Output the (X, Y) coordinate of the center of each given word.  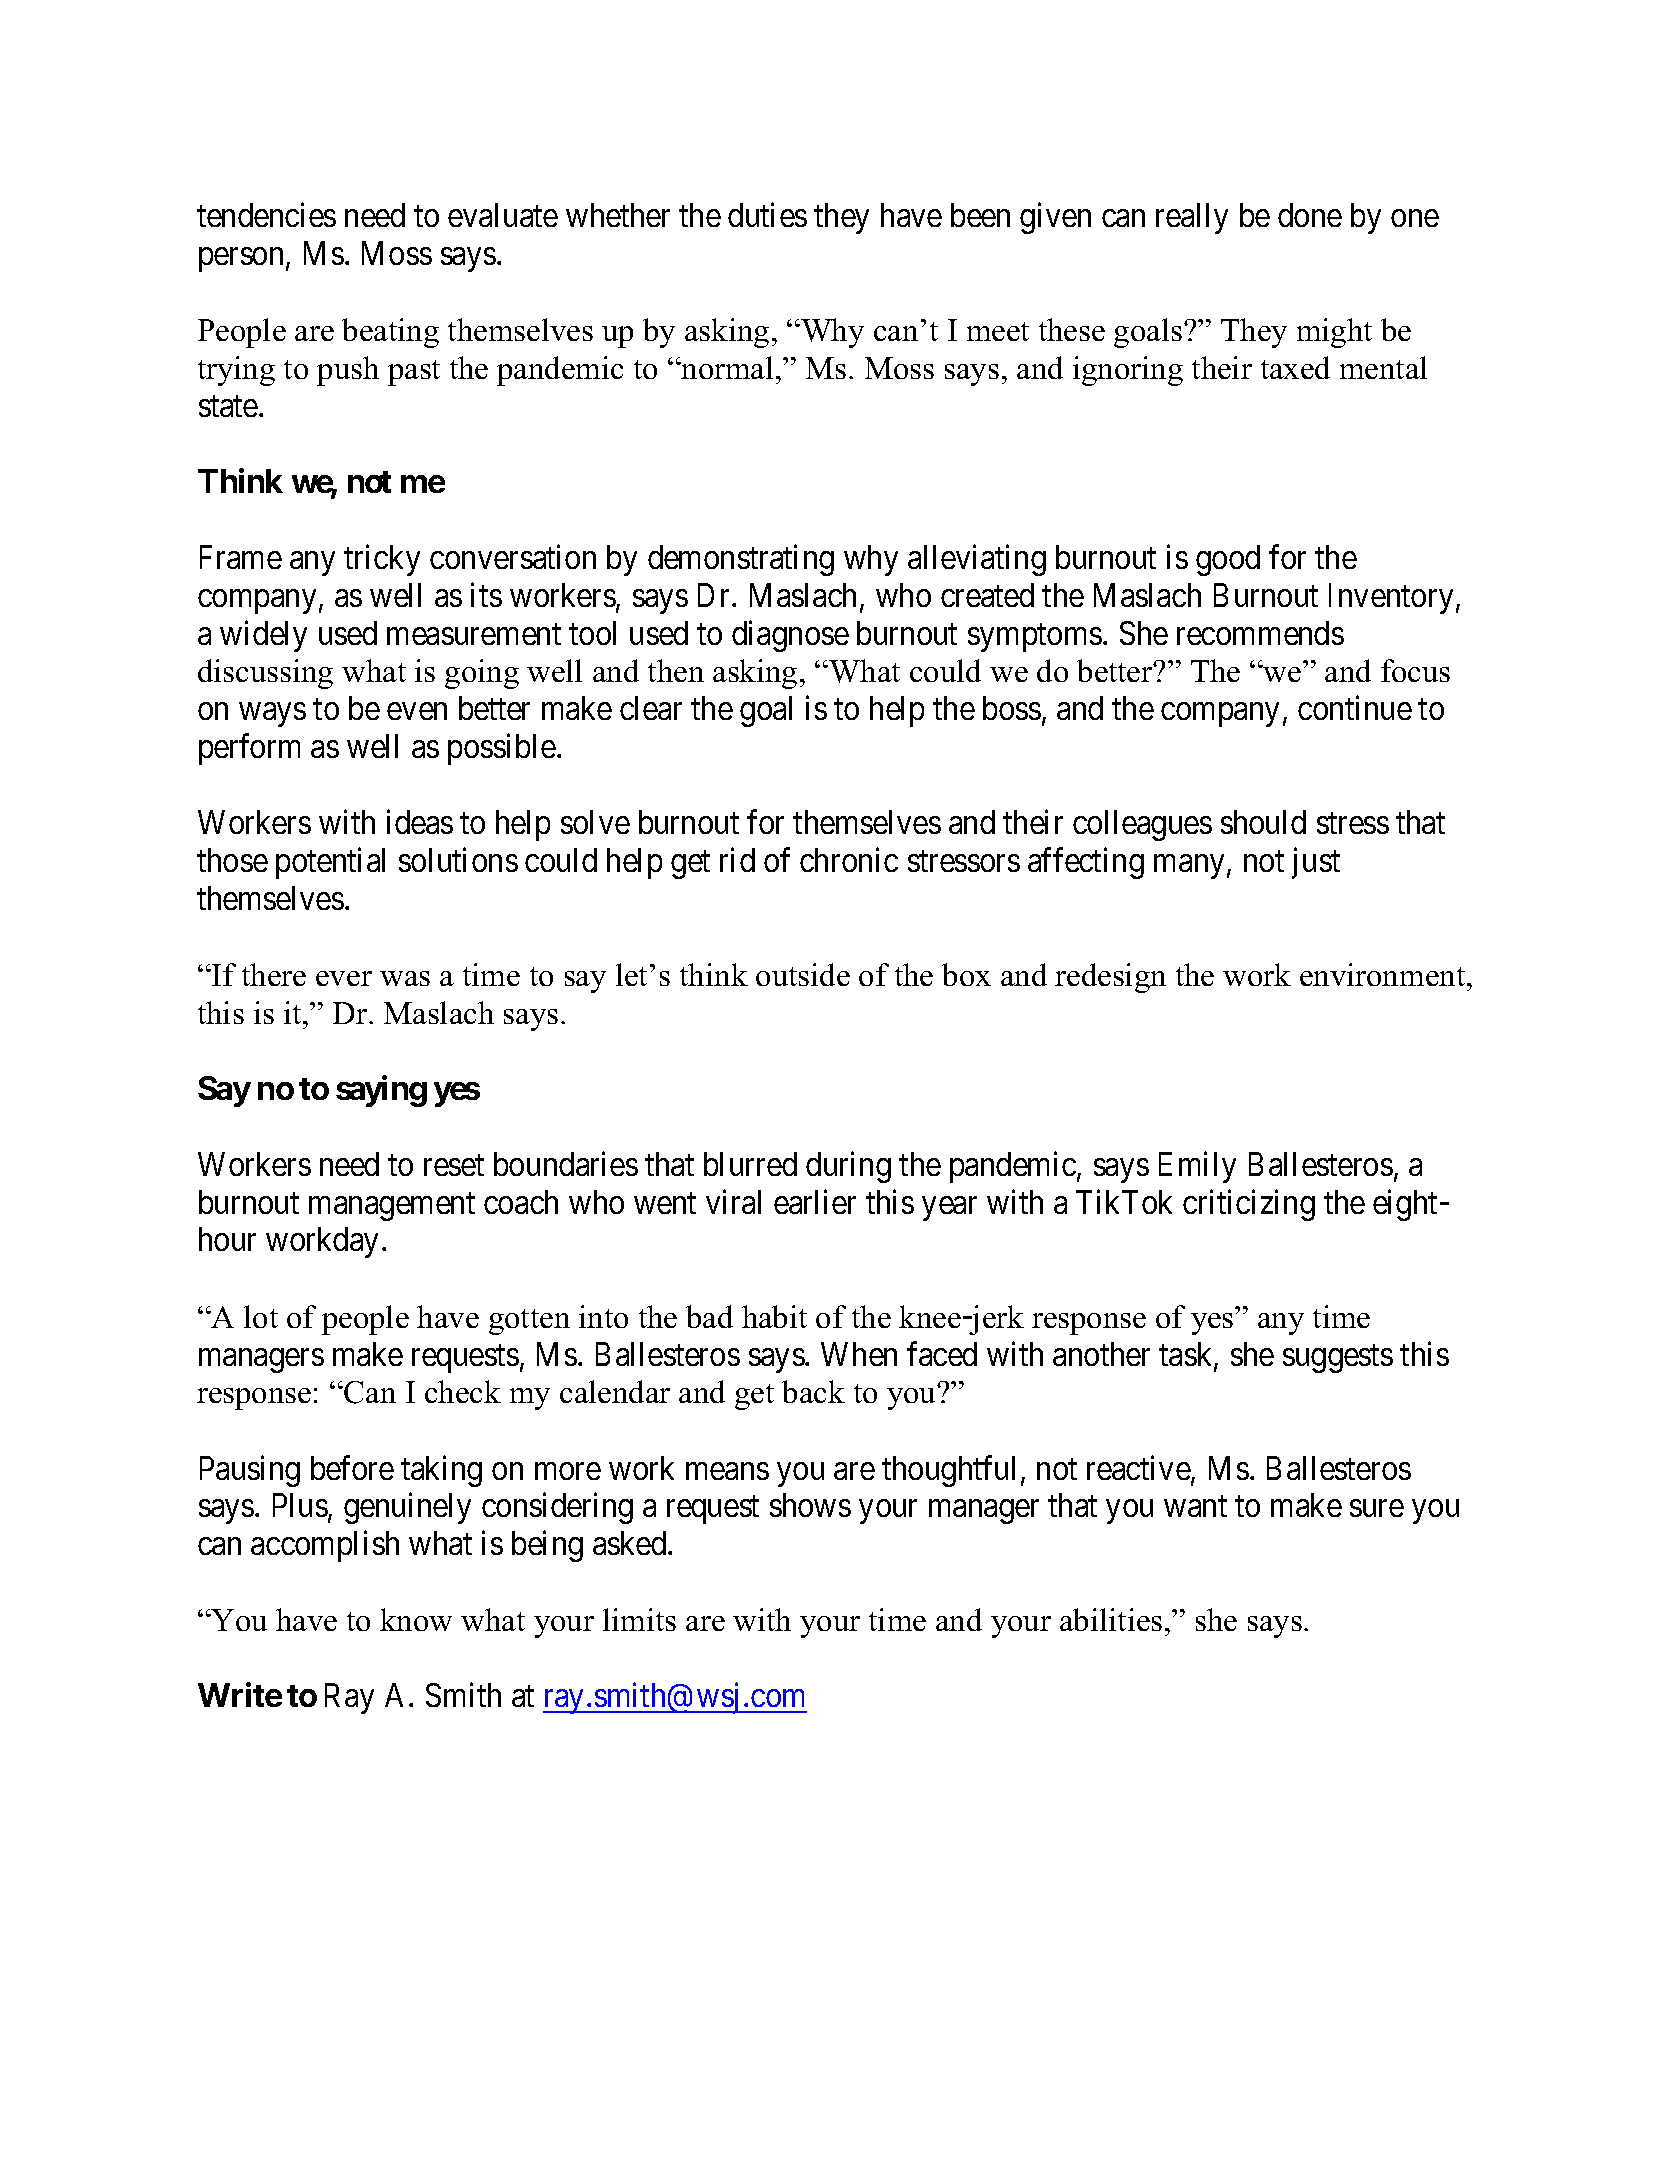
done (1310, 215)
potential (330, 863)
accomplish (325, 1546)
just (1316, 863)
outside (803, 974)
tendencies (266, 215)
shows (810, 1505)
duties (767, 215)
